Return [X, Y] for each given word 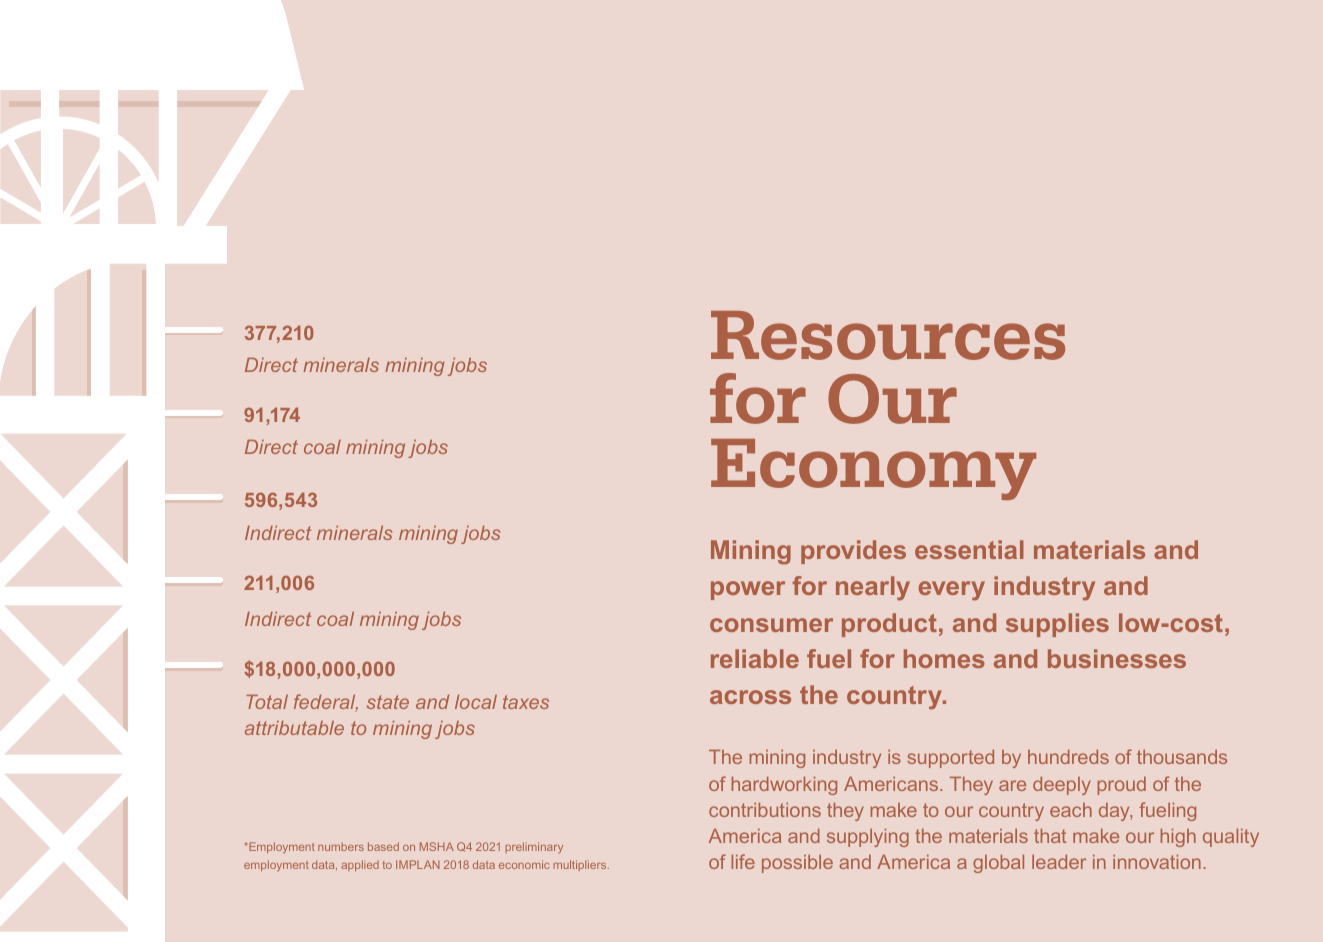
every [952, 591]
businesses [1117, 658]
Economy [873, 469]
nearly [873, 588]
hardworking [784, 786]
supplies [1057, 625]
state [388, 702]
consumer [771, 625]
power [748, 590]
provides [853, 552]
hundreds [1068, 757]
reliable [755, 658]
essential [969, 549]
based [383, 846]
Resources [888, 335]
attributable [294, 728]
